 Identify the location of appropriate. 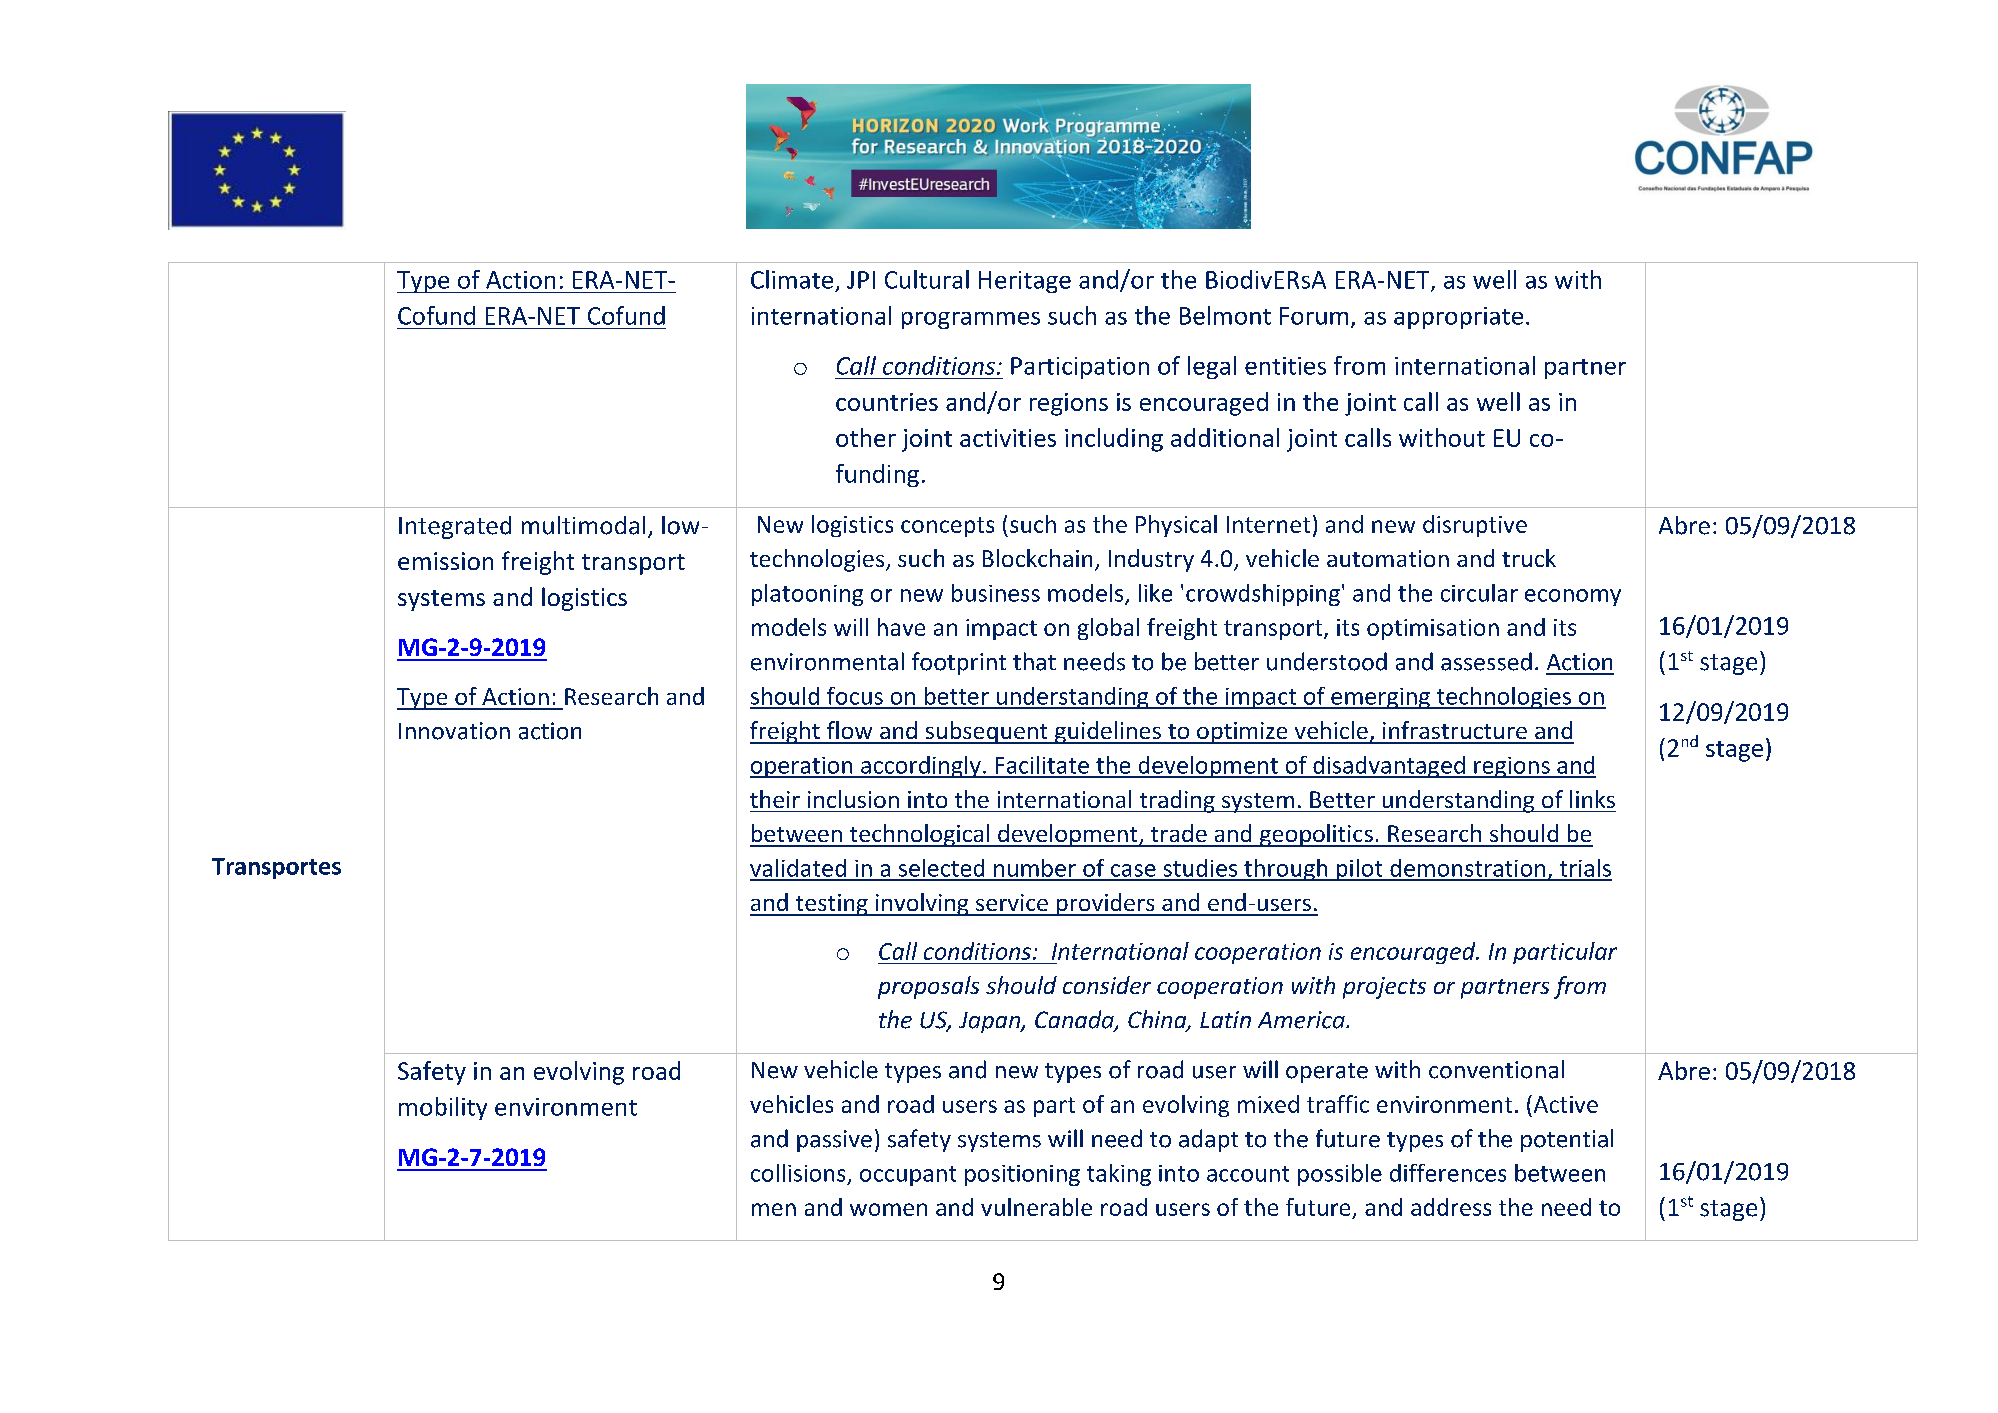
(1458, 318).
